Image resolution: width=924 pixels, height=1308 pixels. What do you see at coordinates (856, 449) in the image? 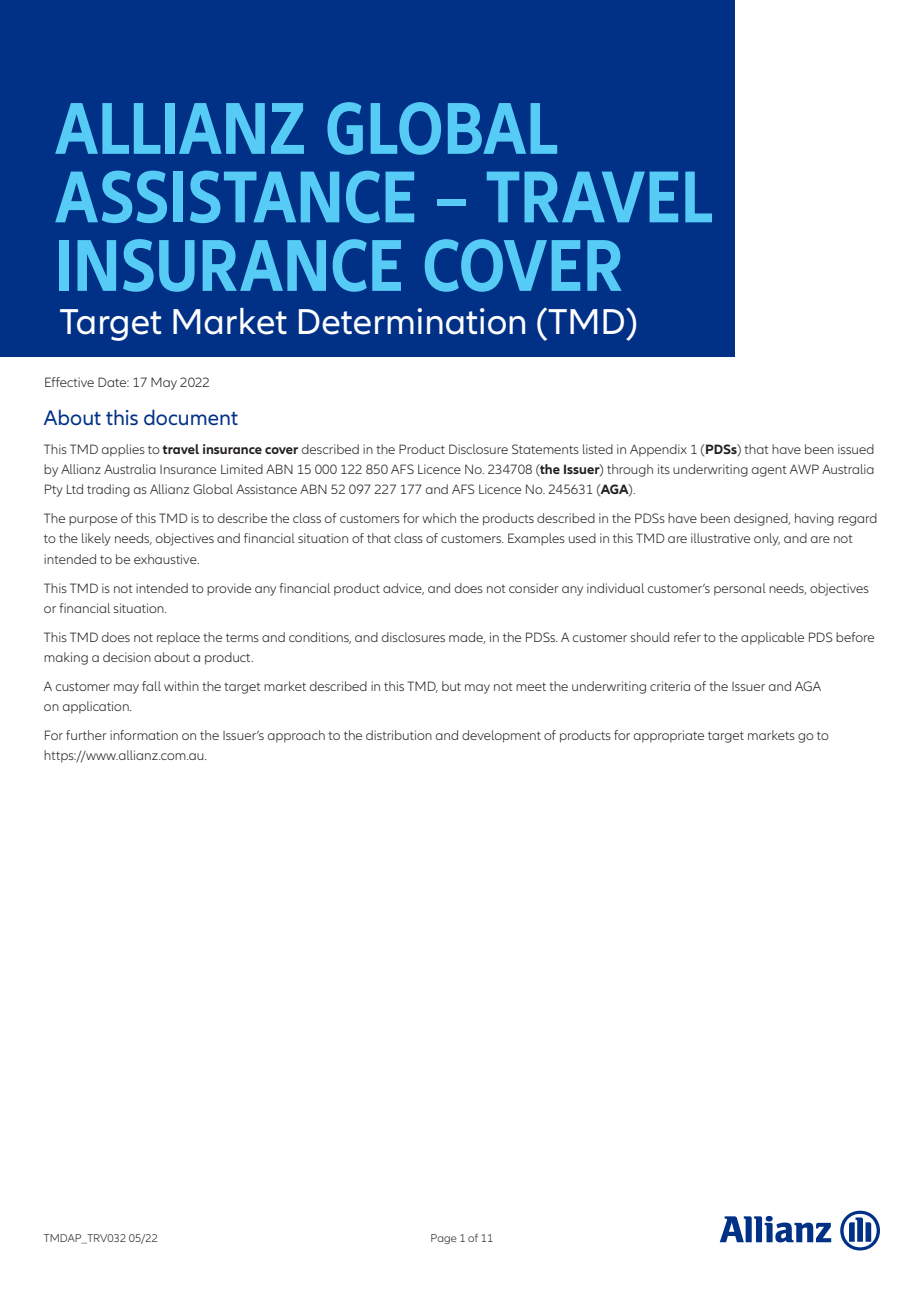
I see `issued` at bounding box center [856, 449].
